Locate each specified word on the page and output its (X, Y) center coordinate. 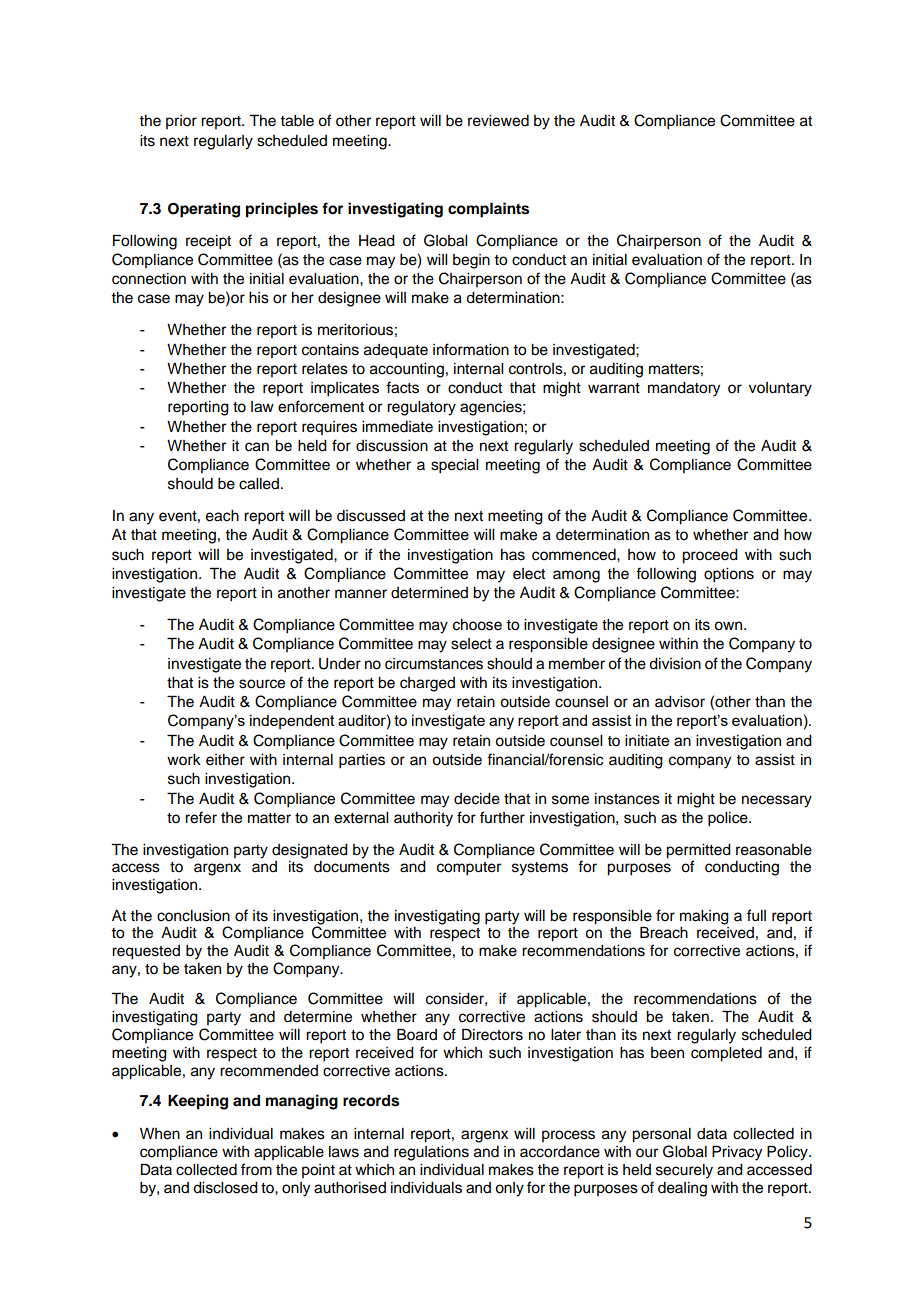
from (256, 1169)
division (675, 664)
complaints (488, 210)
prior (181, 122)
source (262, 684)
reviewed (498, 121)
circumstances (434, 664)
